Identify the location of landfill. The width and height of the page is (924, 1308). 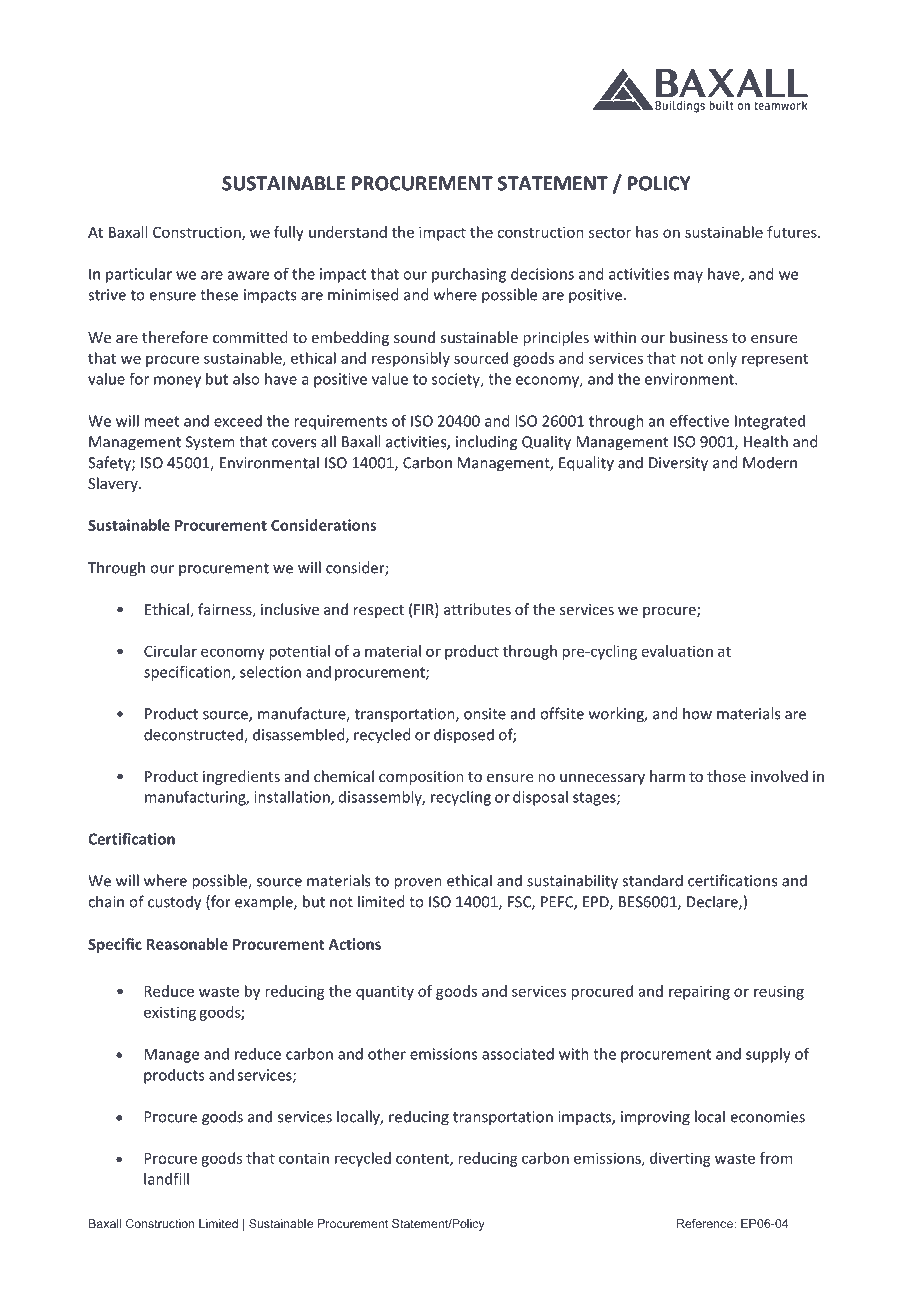
(166, 1178).
